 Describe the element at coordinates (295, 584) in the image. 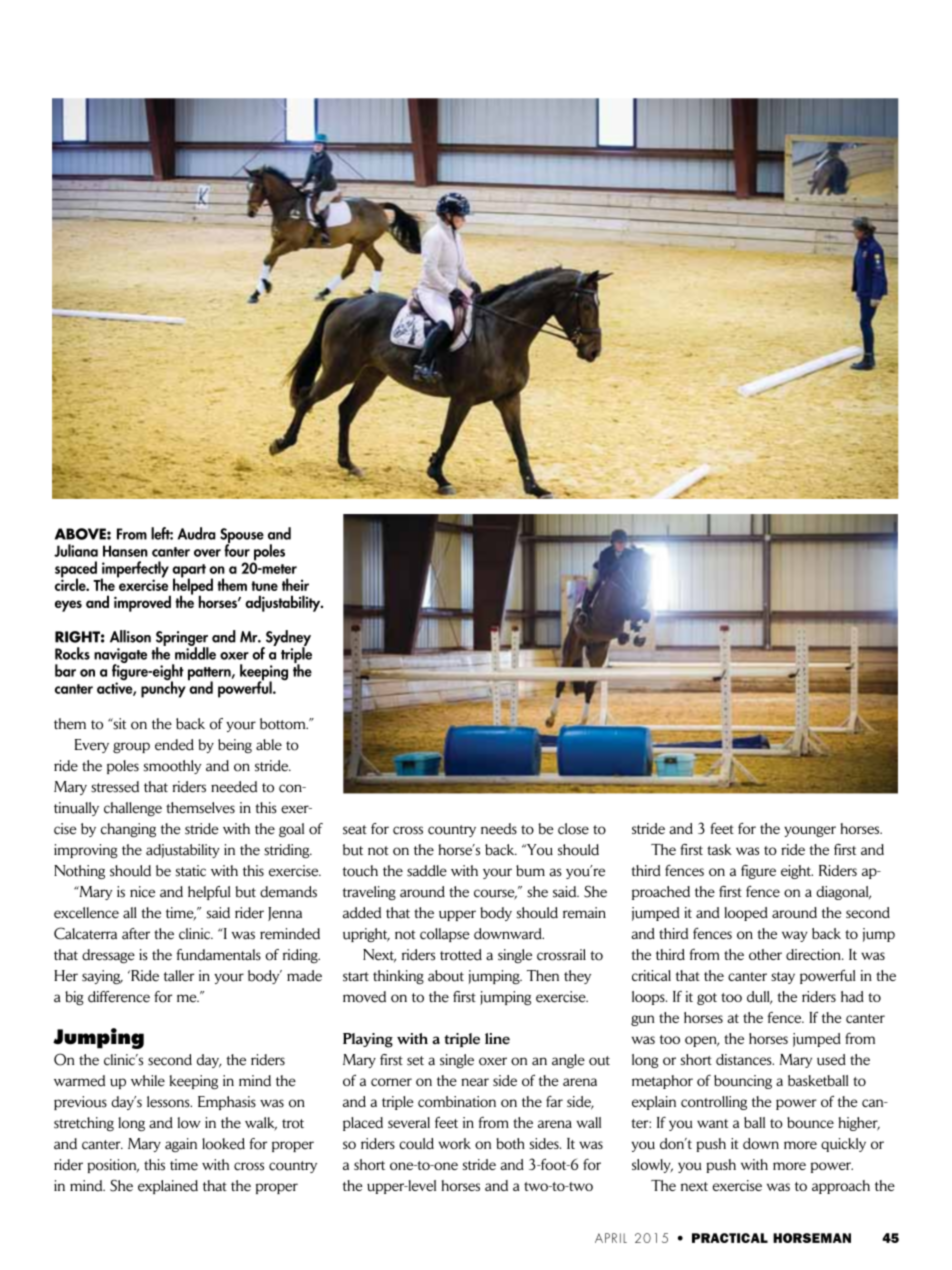

I see `their` at that location.
